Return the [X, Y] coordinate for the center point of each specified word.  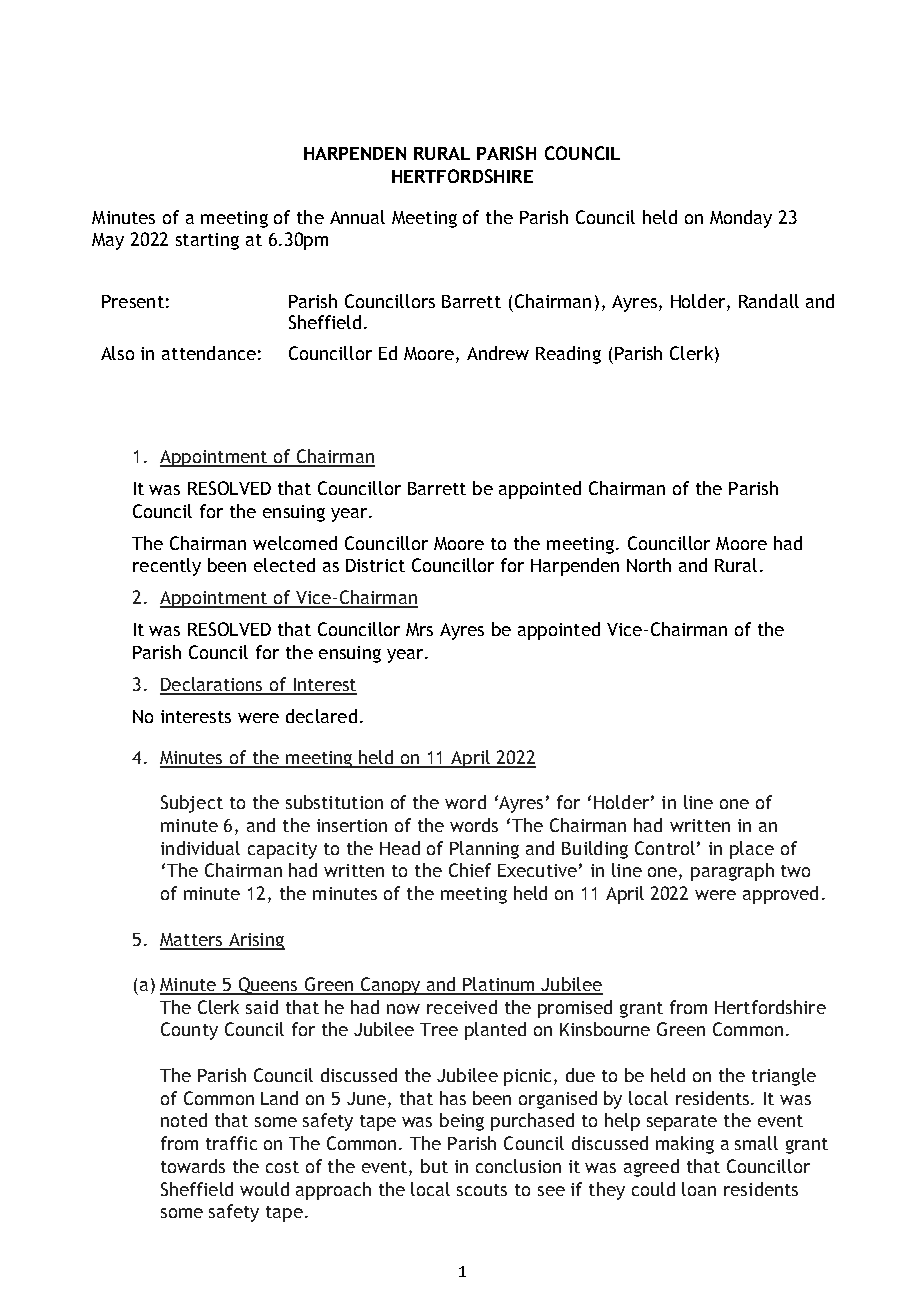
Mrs [419, 629]
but [434, 1166]
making [685, 1145]
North [649, 565]
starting [207, 241]
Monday [741, 219]
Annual [357, 217]
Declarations [212, 685]
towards [193, 1166]
